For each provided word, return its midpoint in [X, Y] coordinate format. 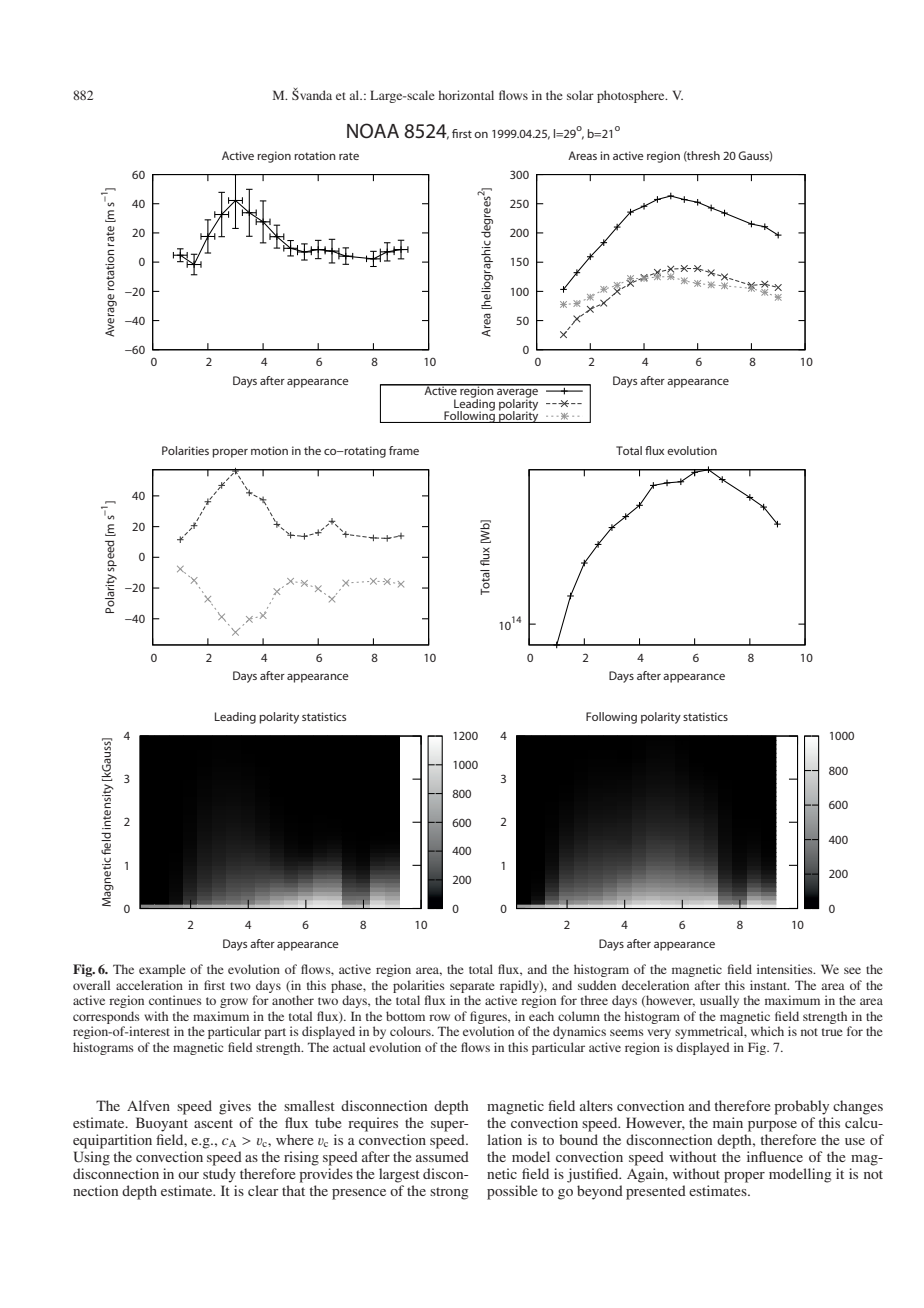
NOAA [373, 131]
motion [269, 450]
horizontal [466, 95]
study [219, 1175]
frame [404, 450]
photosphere [632, 96]
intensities [786, 969]
